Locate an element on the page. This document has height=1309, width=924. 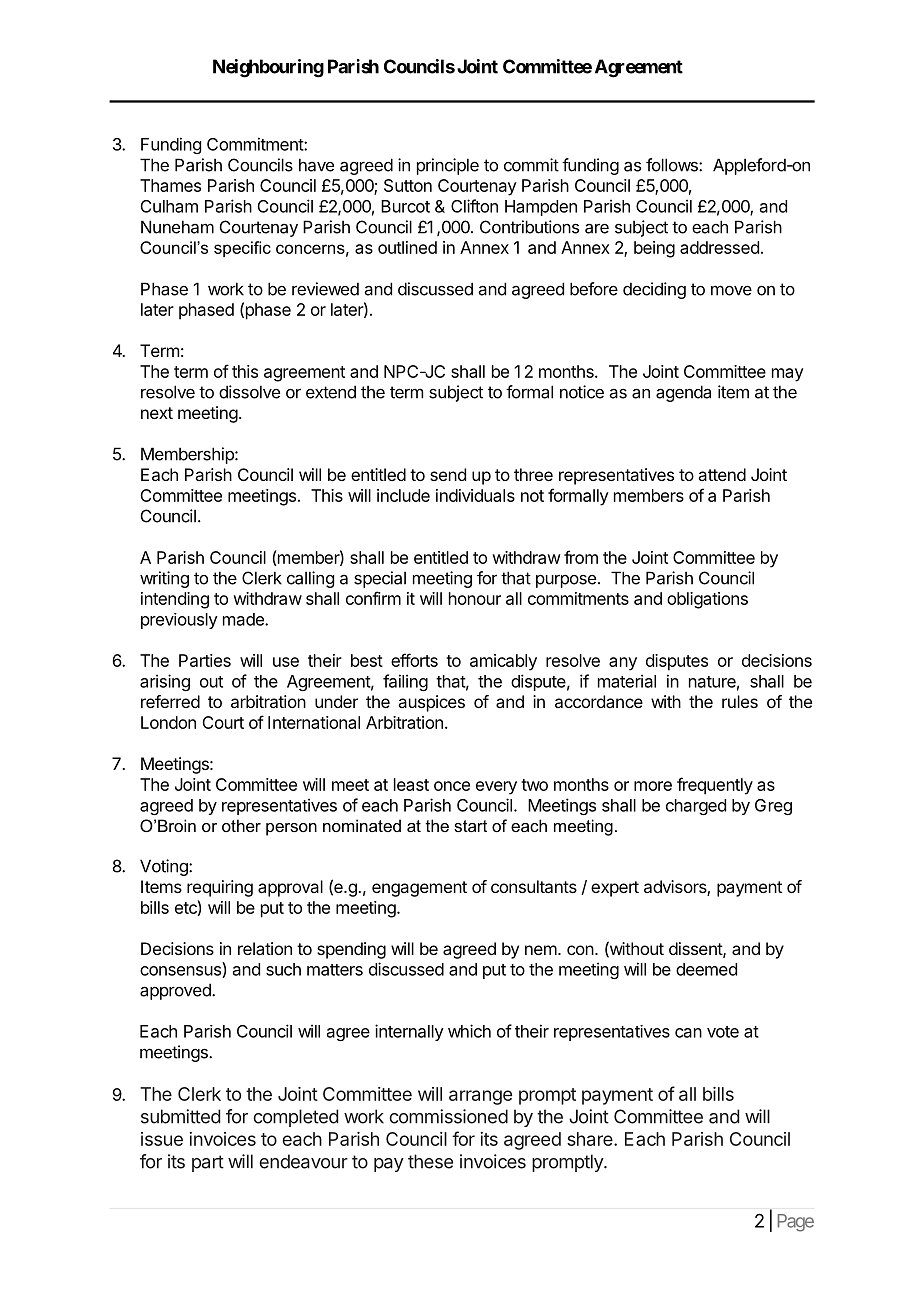
requiring is located at coordinates (220, 888).
